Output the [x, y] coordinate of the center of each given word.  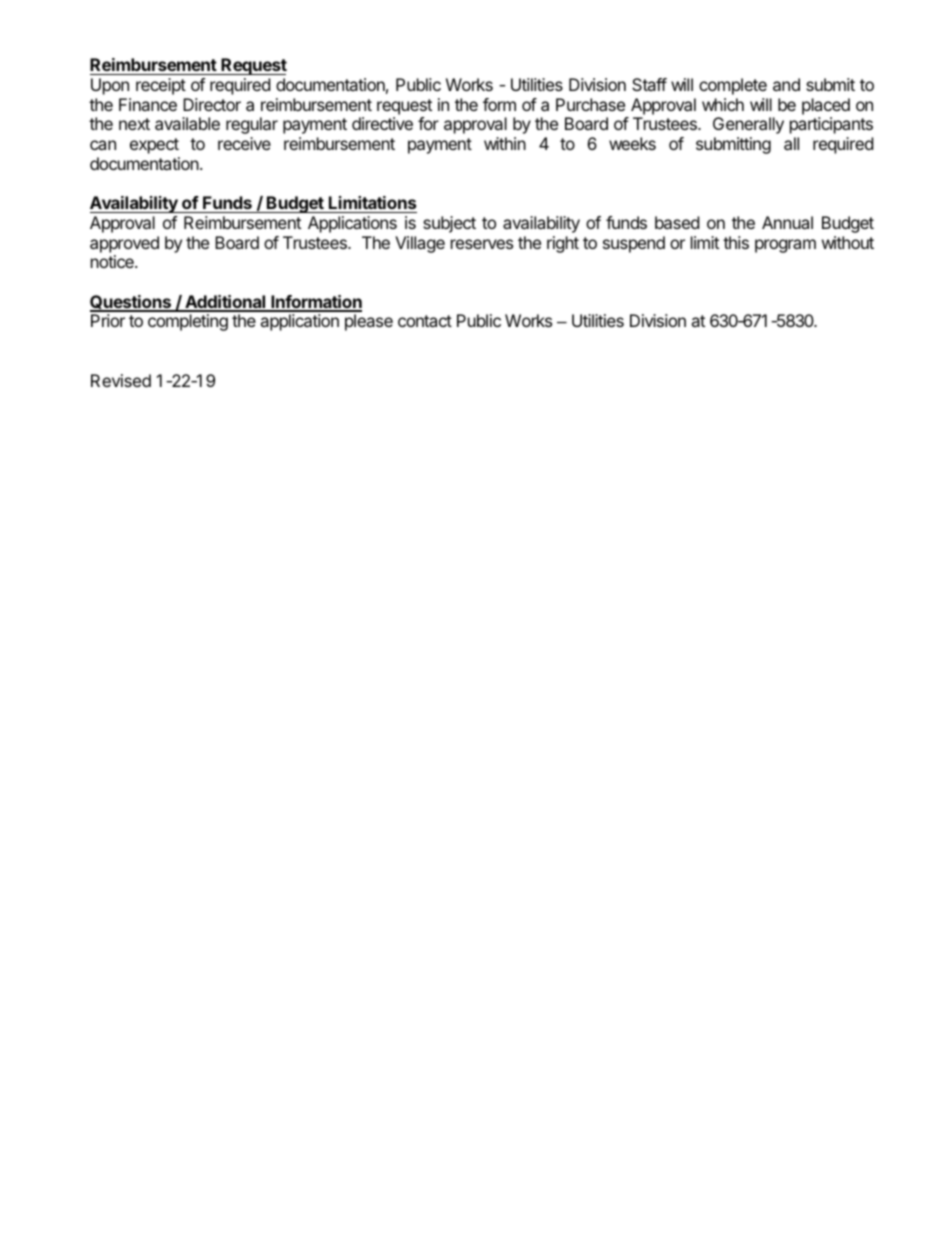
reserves [482, 244]
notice [113, 261]
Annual [787, 222]
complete [733, 86]
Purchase [590, 104]
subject [449, 224]
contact [425, 321]
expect [154, 146]
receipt [161, 86]
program [785, 246]
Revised [121, 380]
